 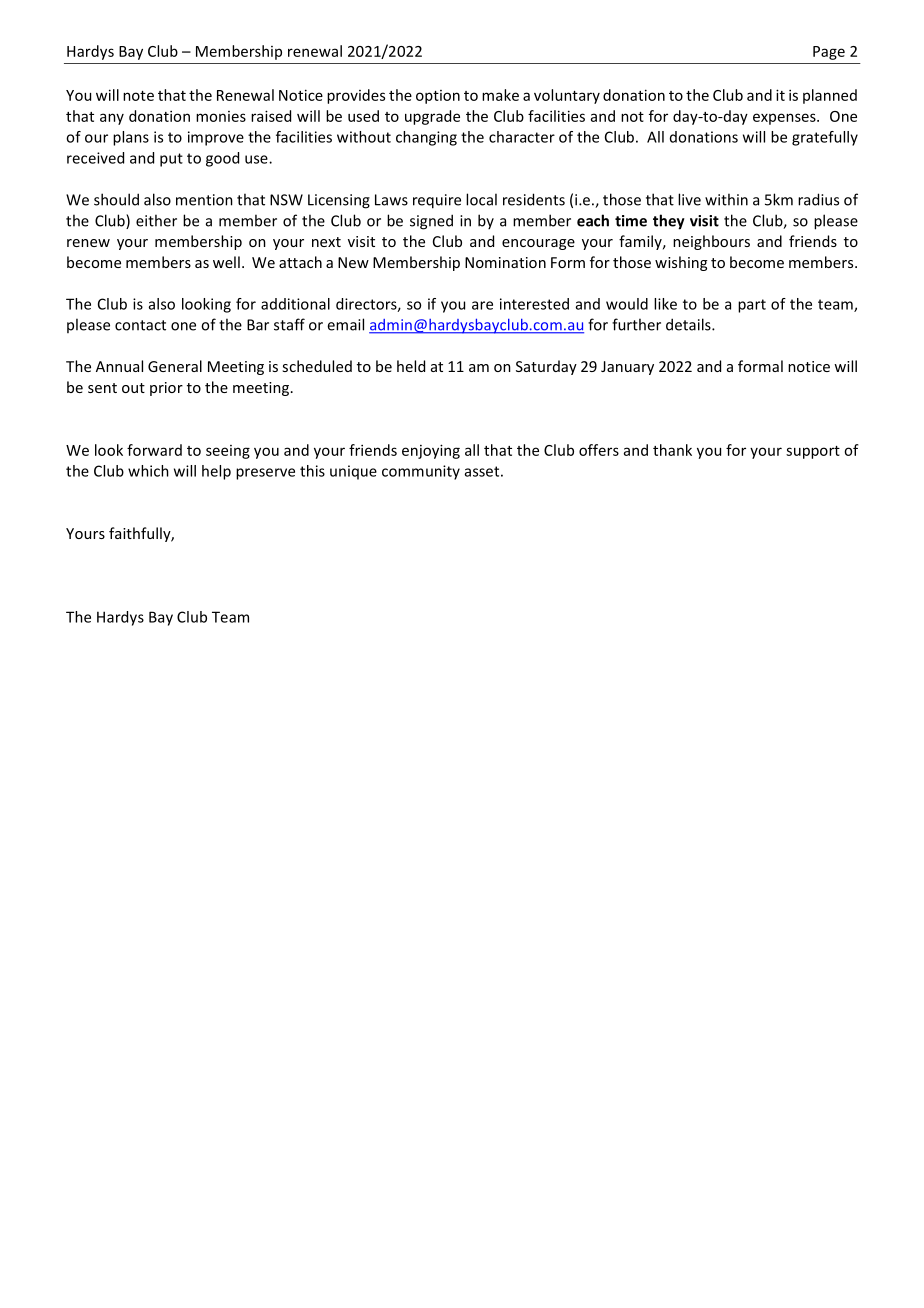 I want to click on are, so click(x=482, y=305).
